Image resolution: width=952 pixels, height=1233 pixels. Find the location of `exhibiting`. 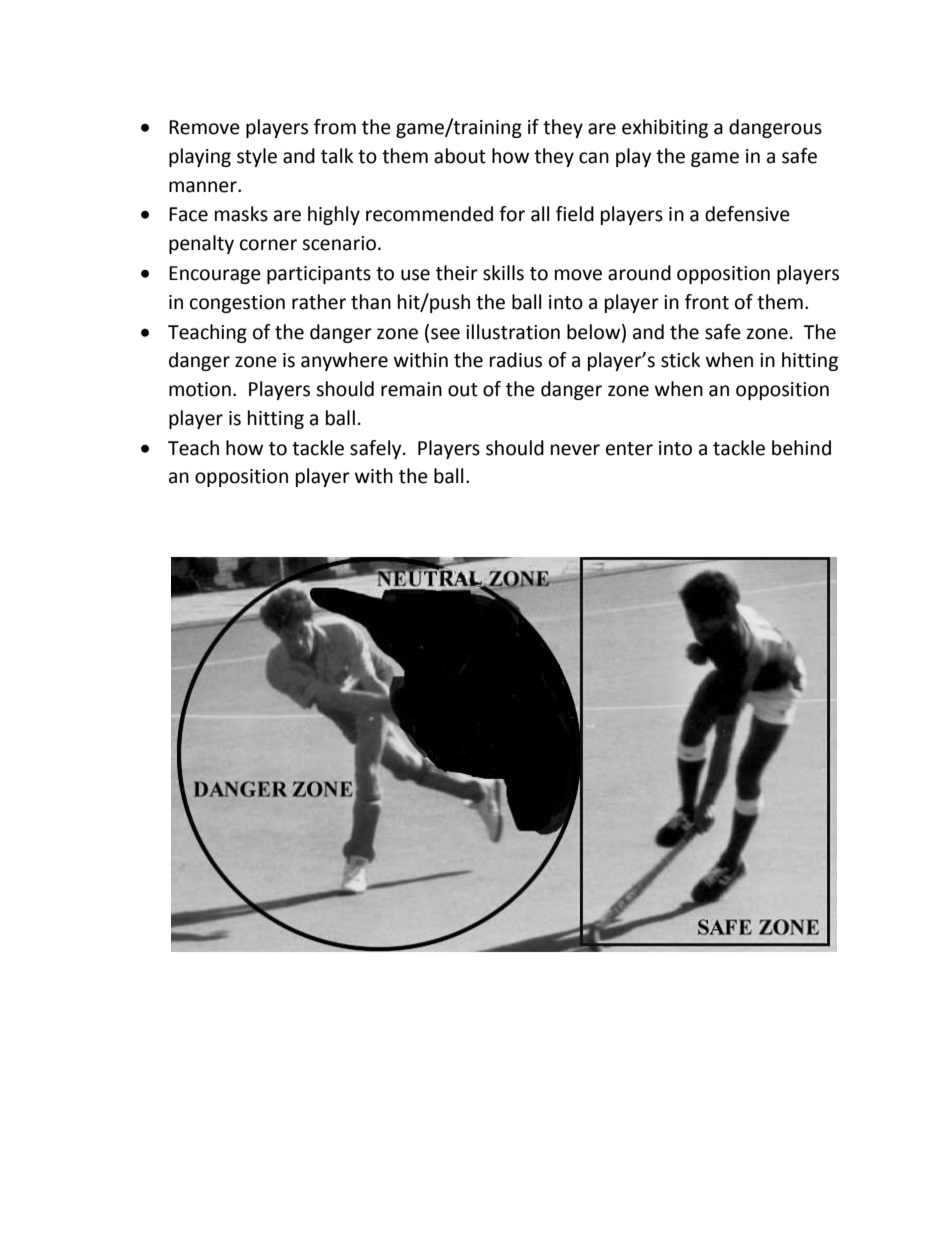

exhibiting is located at coordinates (665, 128).
